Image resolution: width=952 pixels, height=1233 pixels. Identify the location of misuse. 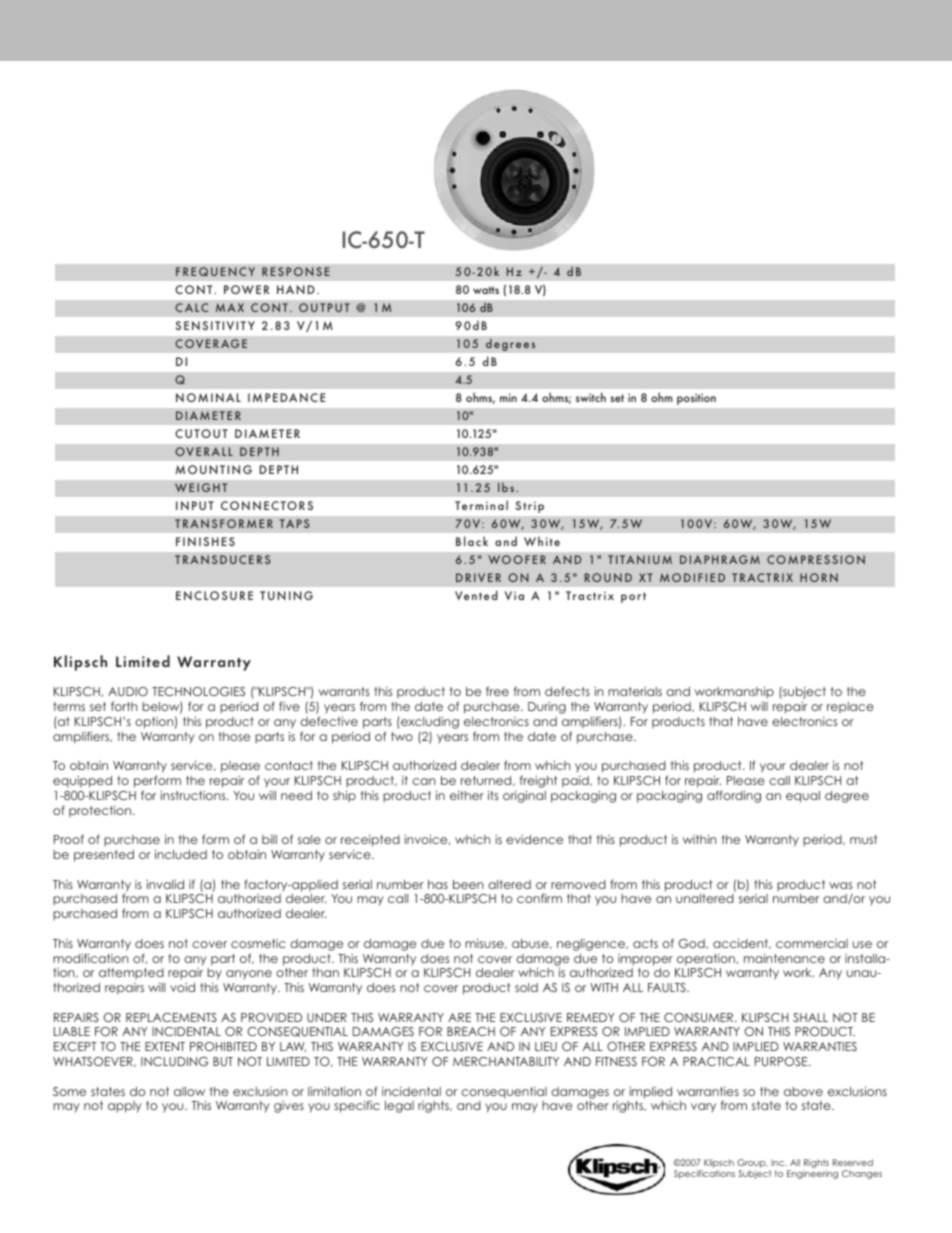
(485, 944).
